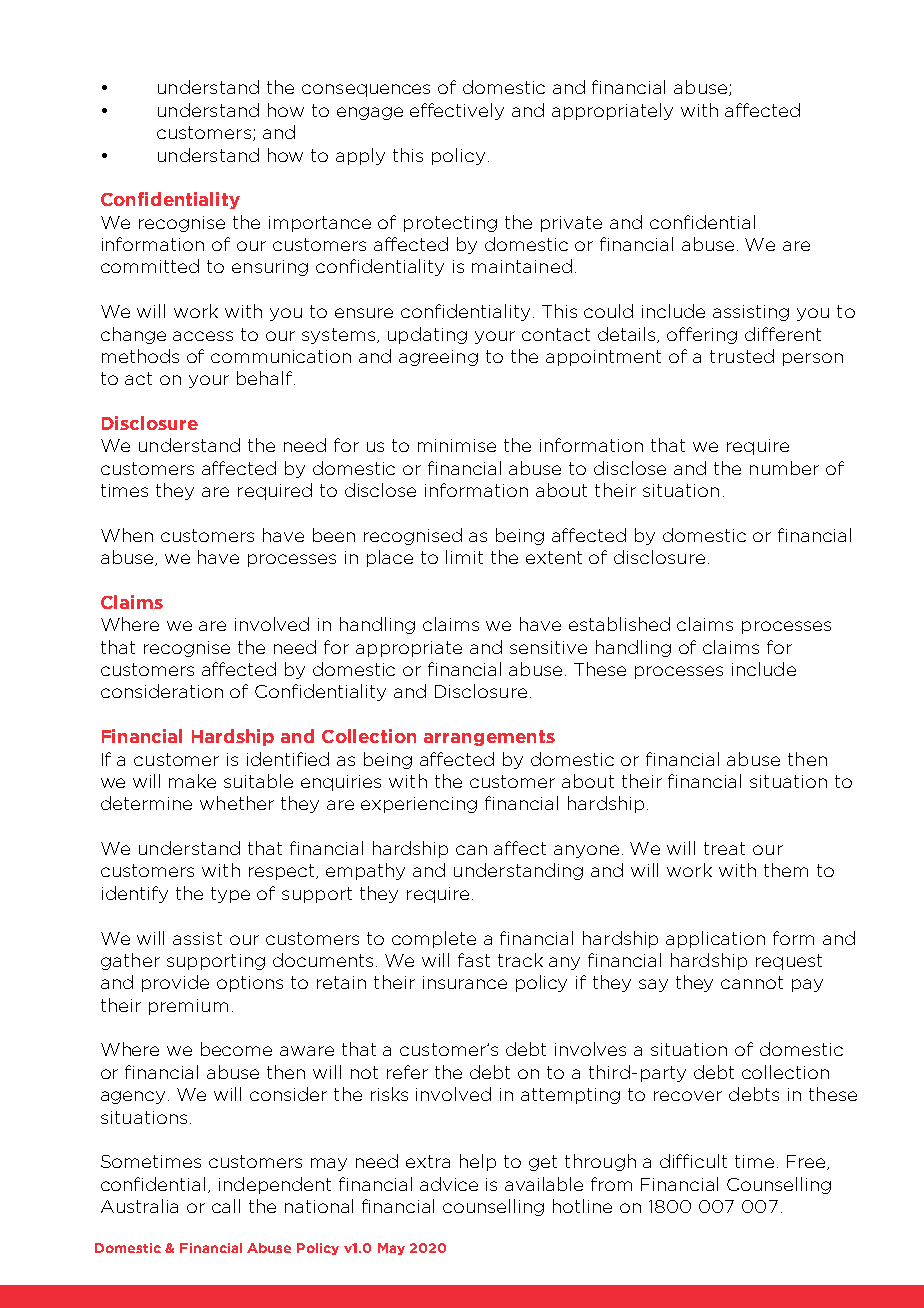 The height and width of the screenshot is (1308, 924). Describe the element at coordinates (226, 1206) in the screenshot. I see `call` at that location.
